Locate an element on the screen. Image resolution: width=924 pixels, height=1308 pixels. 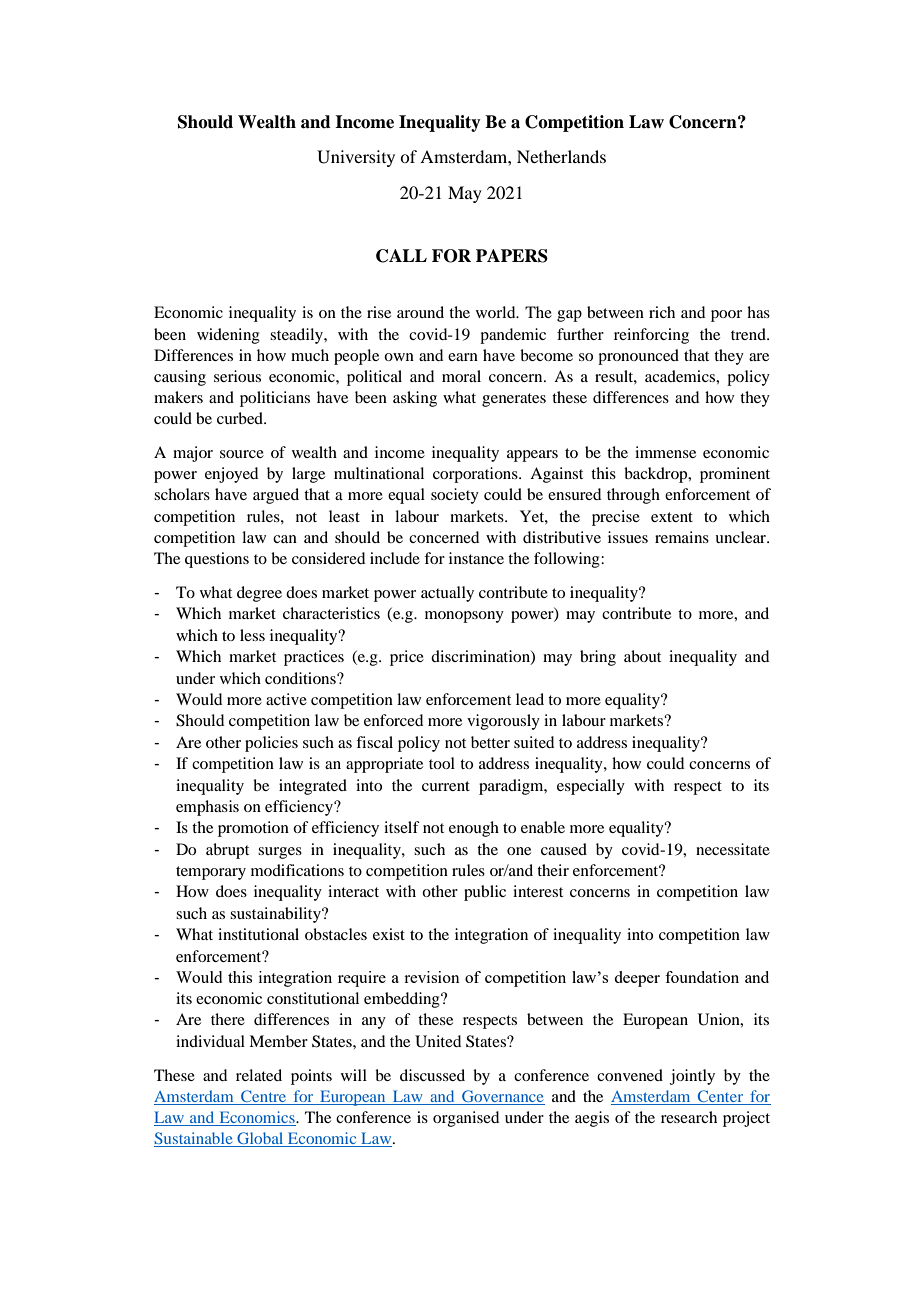
about is located at coordinates (642, 656).
